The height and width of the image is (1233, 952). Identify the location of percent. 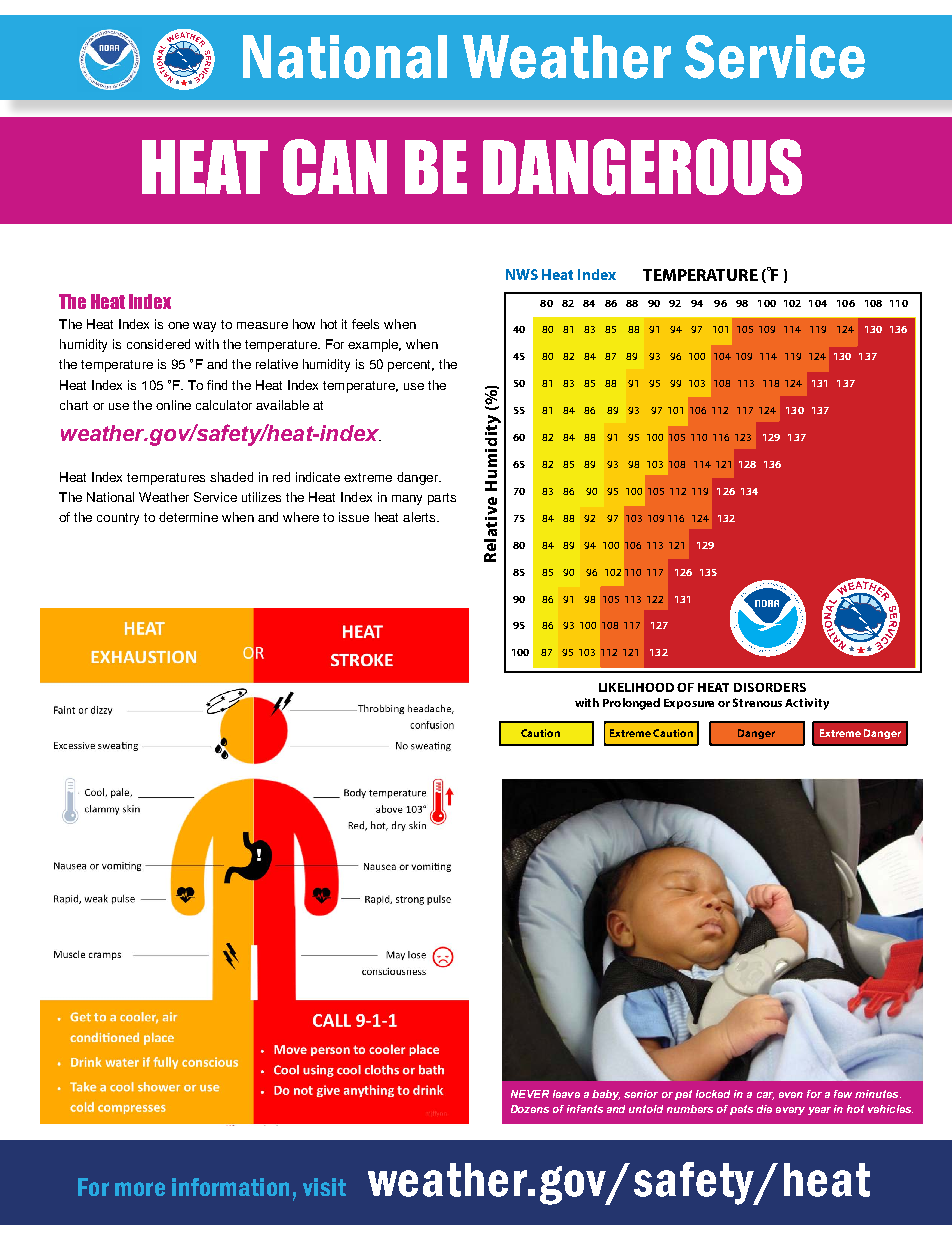
(411, 366).
